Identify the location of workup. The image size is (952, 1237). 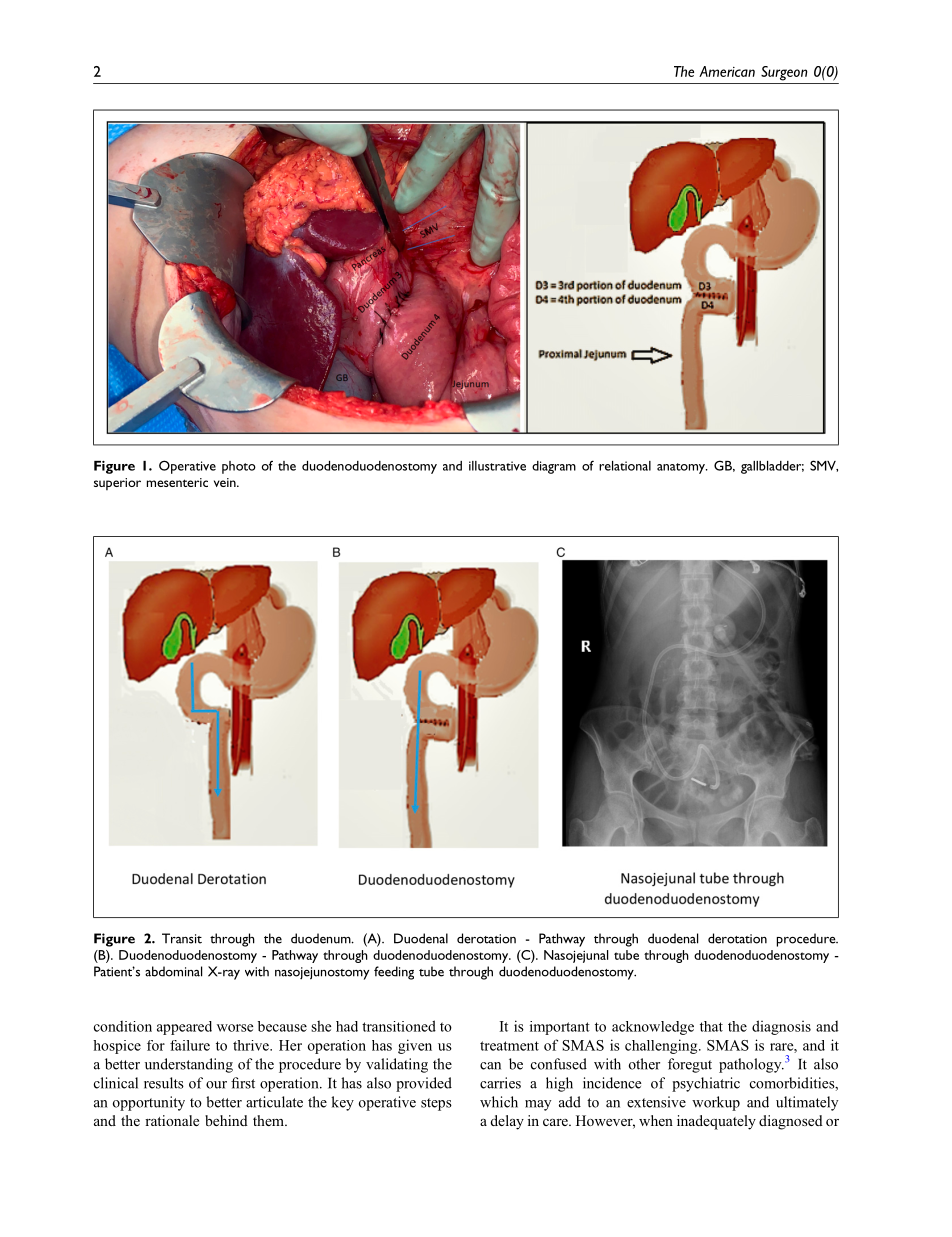
(716, 1103).
